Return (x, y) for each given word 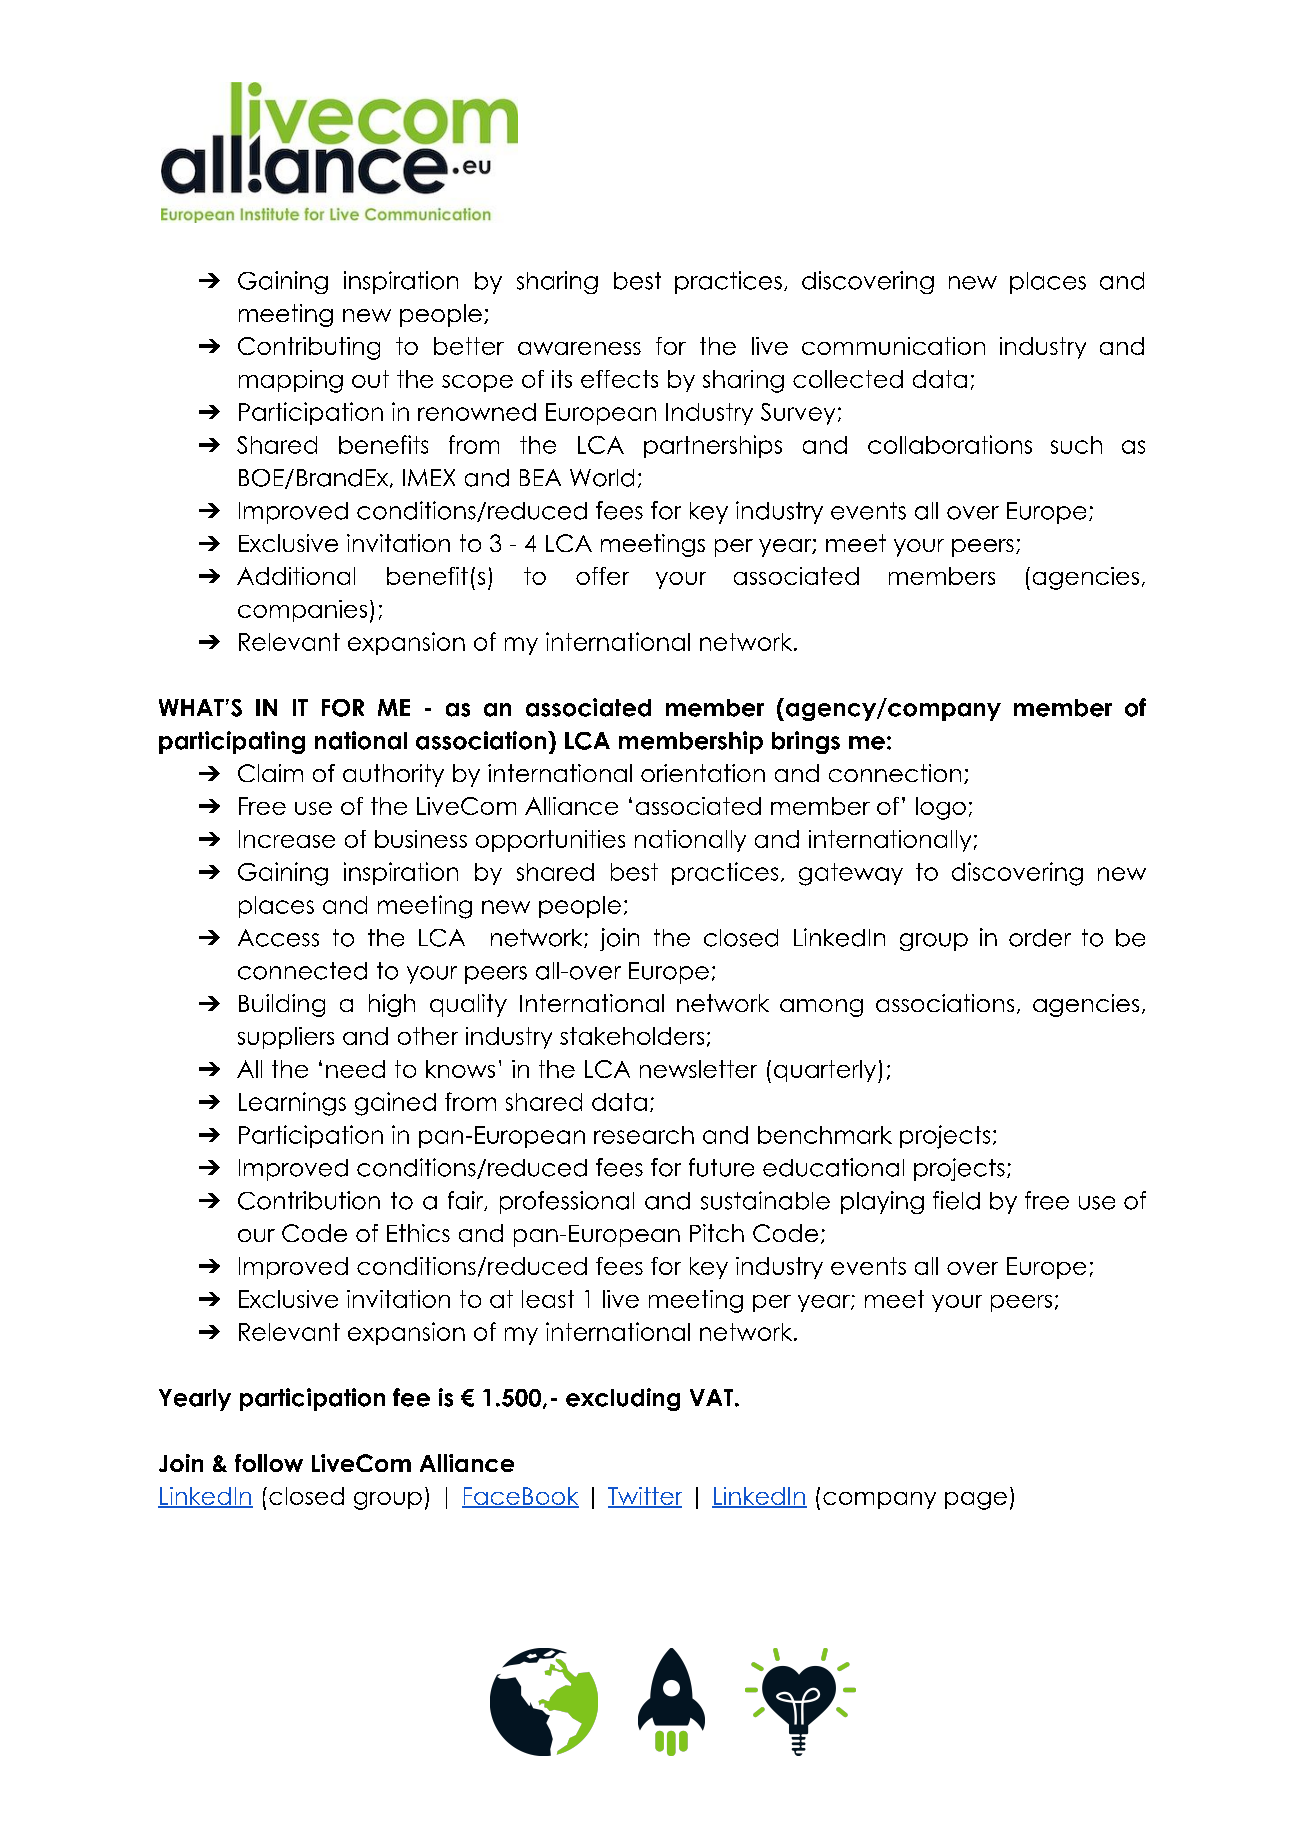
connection (895, 773)
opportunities (550, 841)
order (1040, 938)
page (976, 1501)
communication (893, 346)
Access (278, 938)
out (370, 379)
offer (602, 576)
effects (619, 379)
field (956, 1200)
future (721, 1167)
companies (302, 611)
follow (269, 1463)
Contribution (309, 1200)
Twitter (645, 1497)
